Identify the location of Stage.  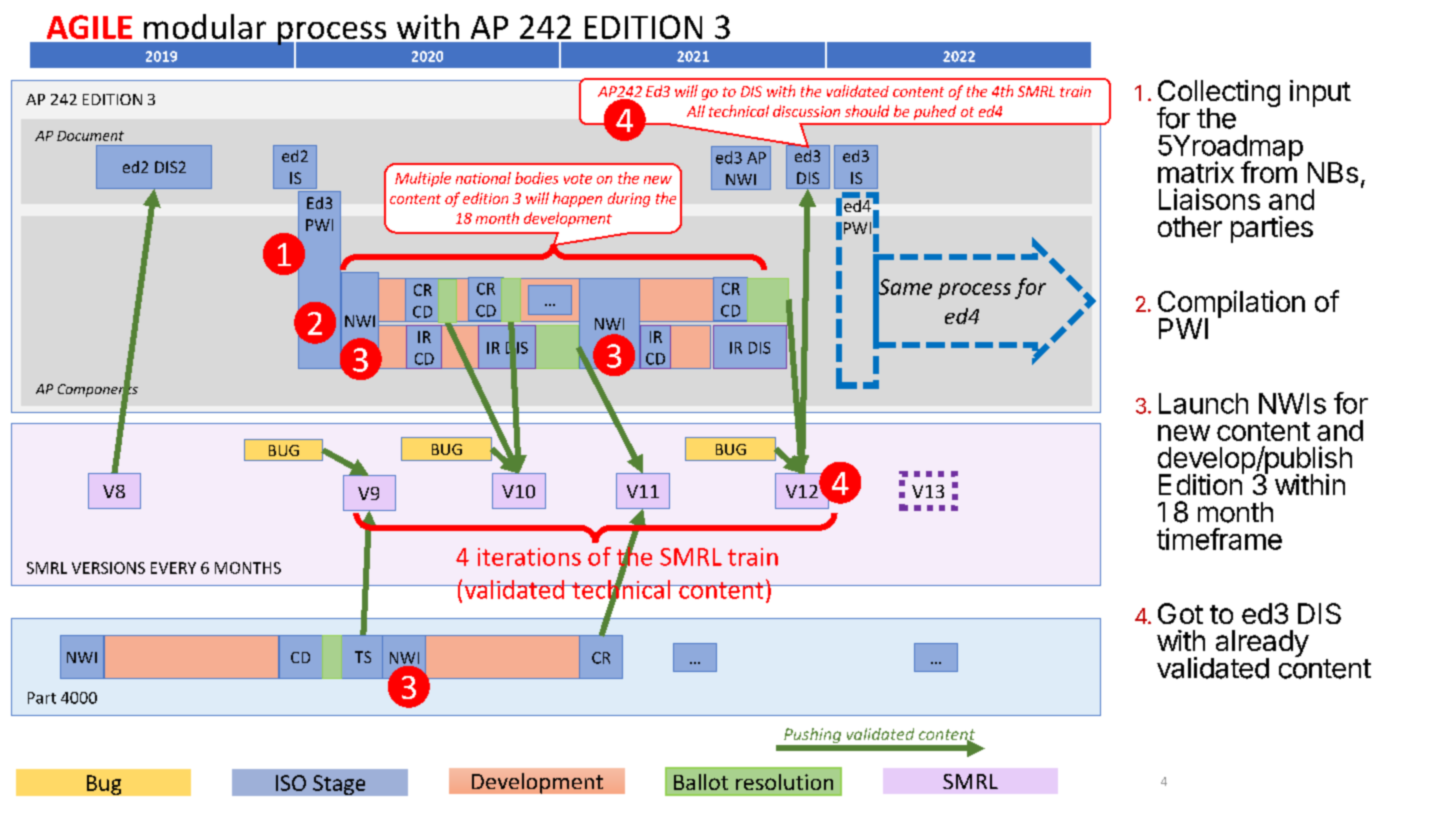
(339, 785).
